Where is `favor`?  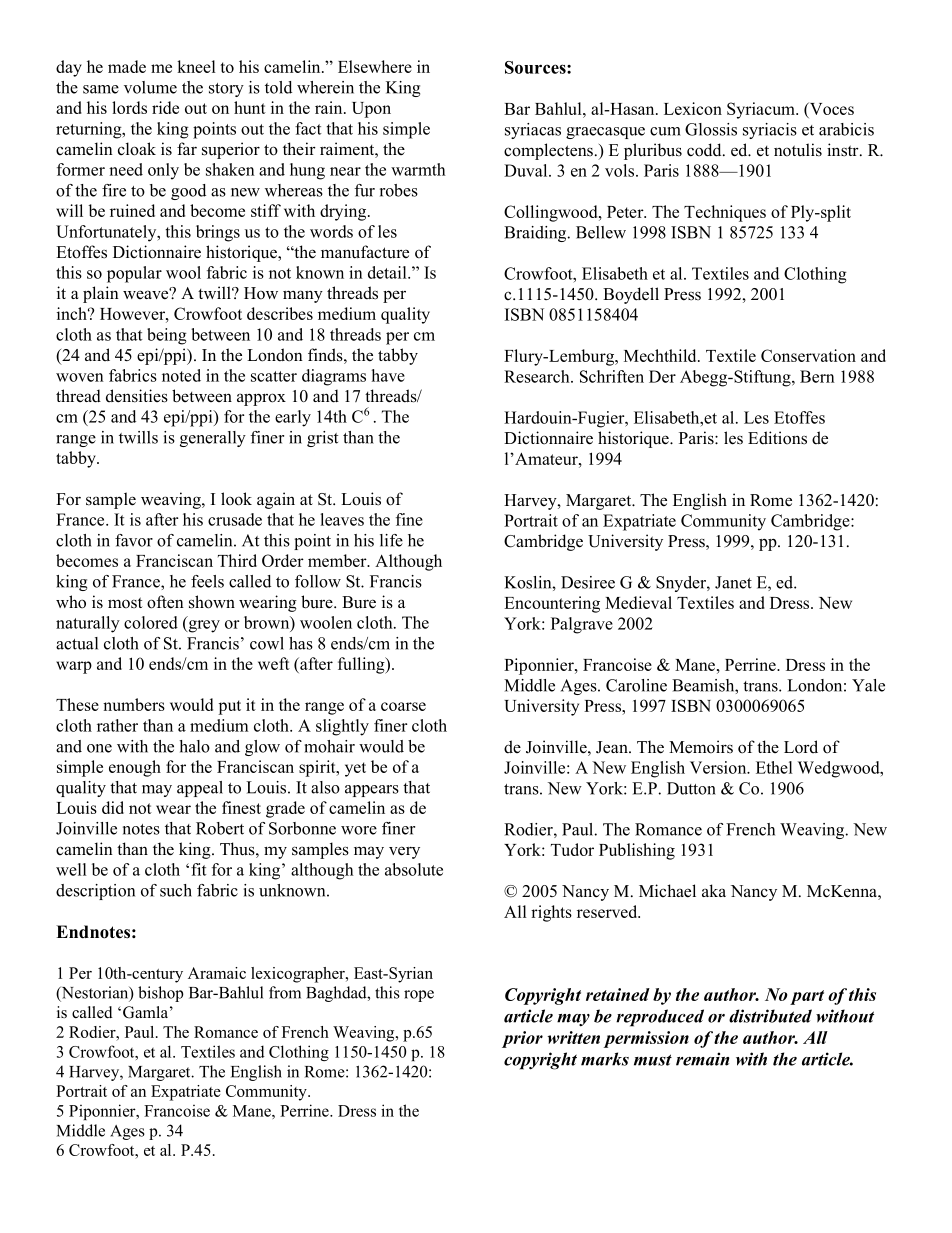
favor is located at coordinates (134, 540).
